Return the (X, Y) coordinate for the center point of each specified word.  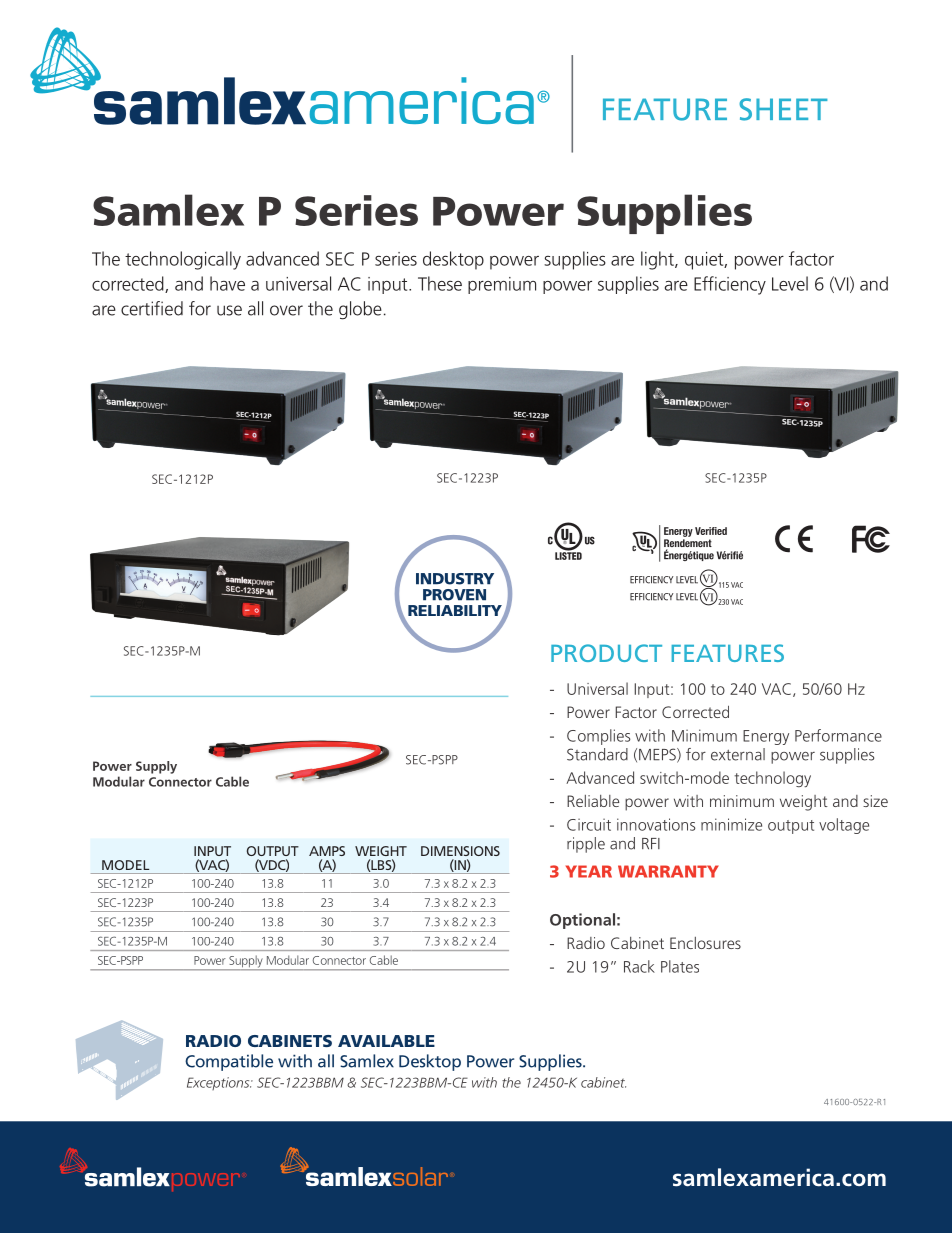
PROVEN (454, 595)
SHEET (783, 109)
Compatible (229, 1062)
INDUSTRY (455, 579)
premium (502, 285)
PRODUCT (606, 653)
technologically (183, 260)
